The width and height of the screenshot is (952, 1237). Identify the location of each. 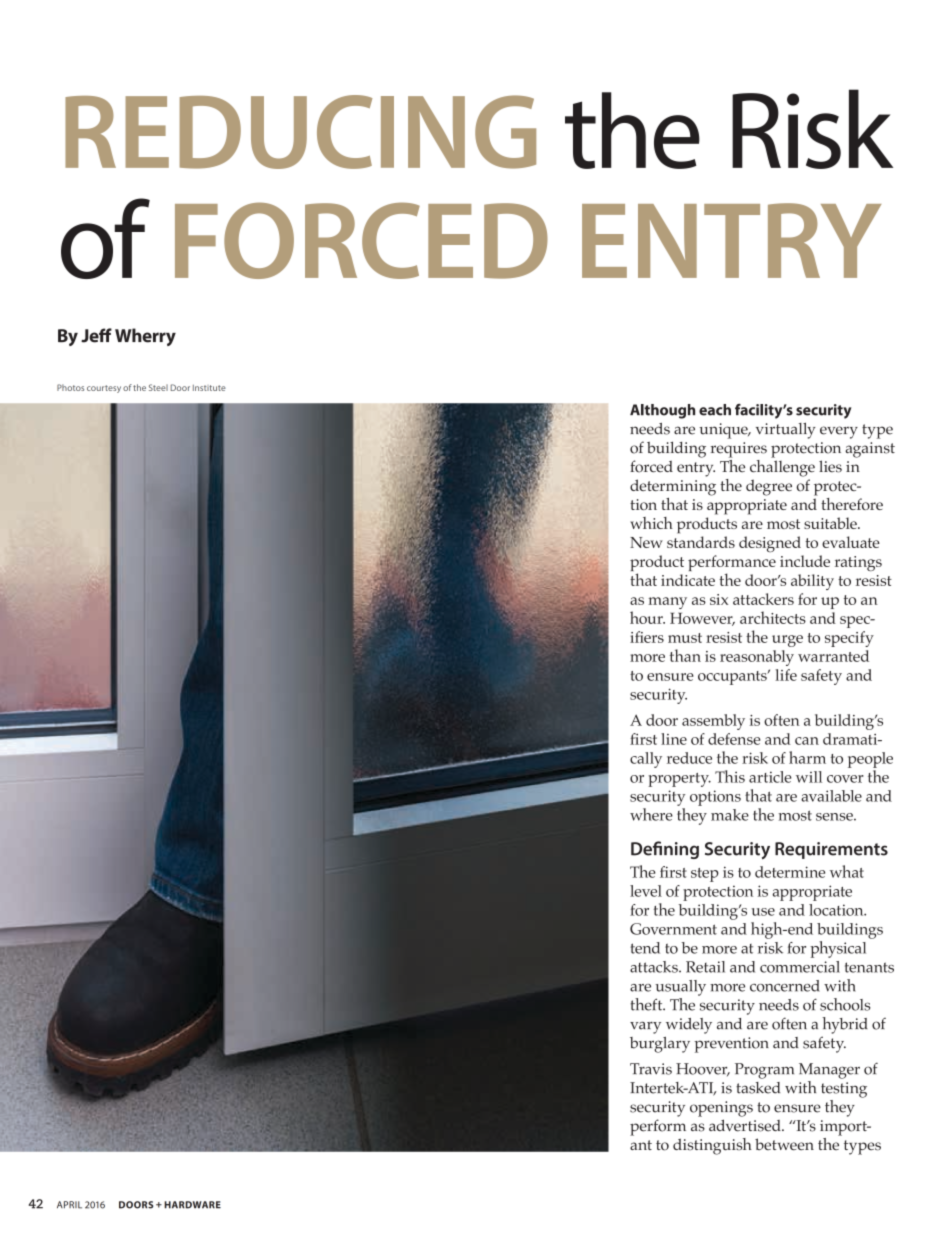
(715, 410).
